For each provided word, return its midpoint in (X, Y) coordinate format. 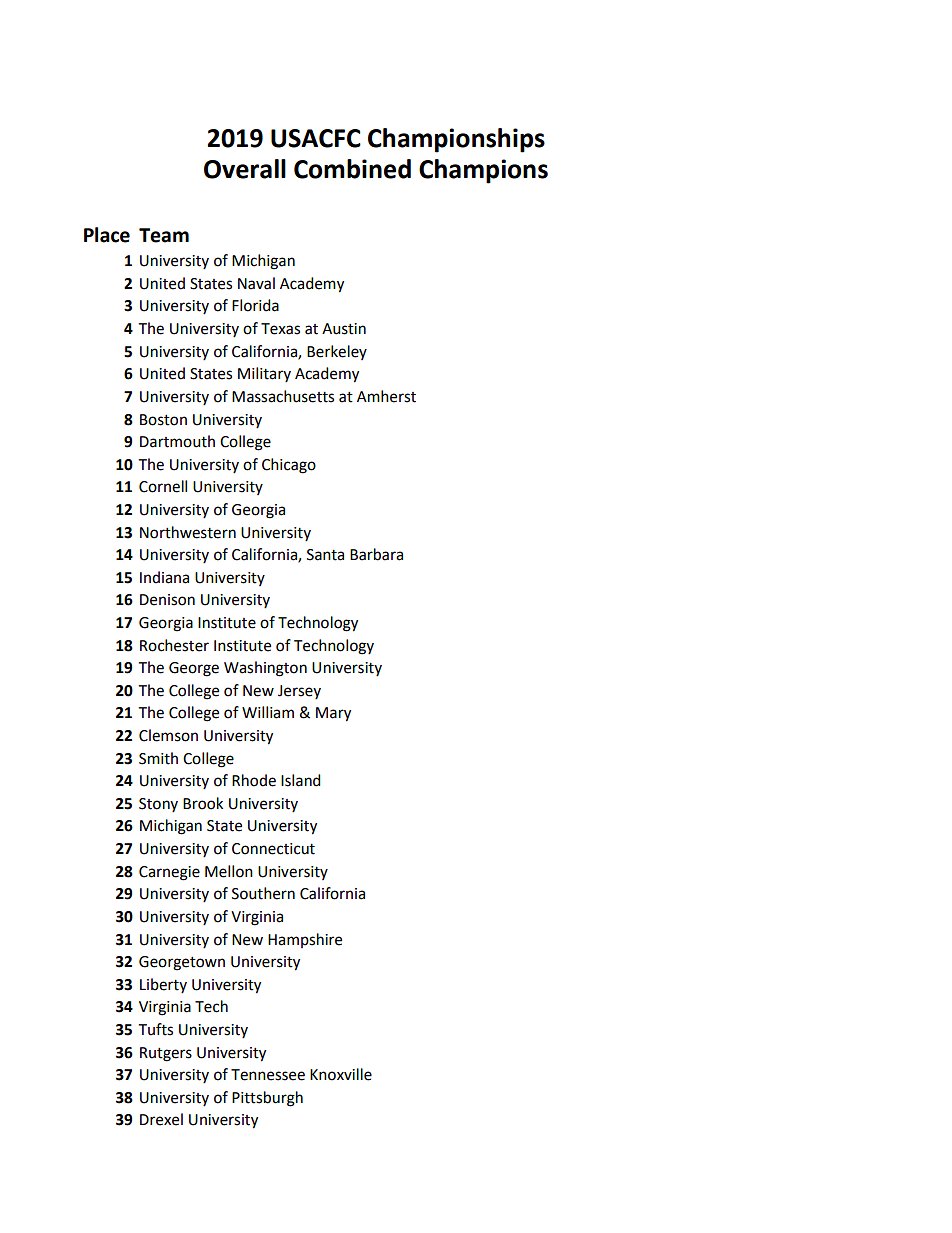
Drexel (161, 1119)
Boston (163, 420)
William (268, 712)
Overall (245, 169)
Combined (352, 169)
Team (164, 235)
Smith (158, 758)
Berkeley (337, 352)
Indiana (164, 577)
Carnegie (169, 873)
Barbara (376, 554)
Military (264, 374)
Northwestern (188, 532)
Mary (333, 714)
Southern (263, 893)
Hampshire (305, 940)
